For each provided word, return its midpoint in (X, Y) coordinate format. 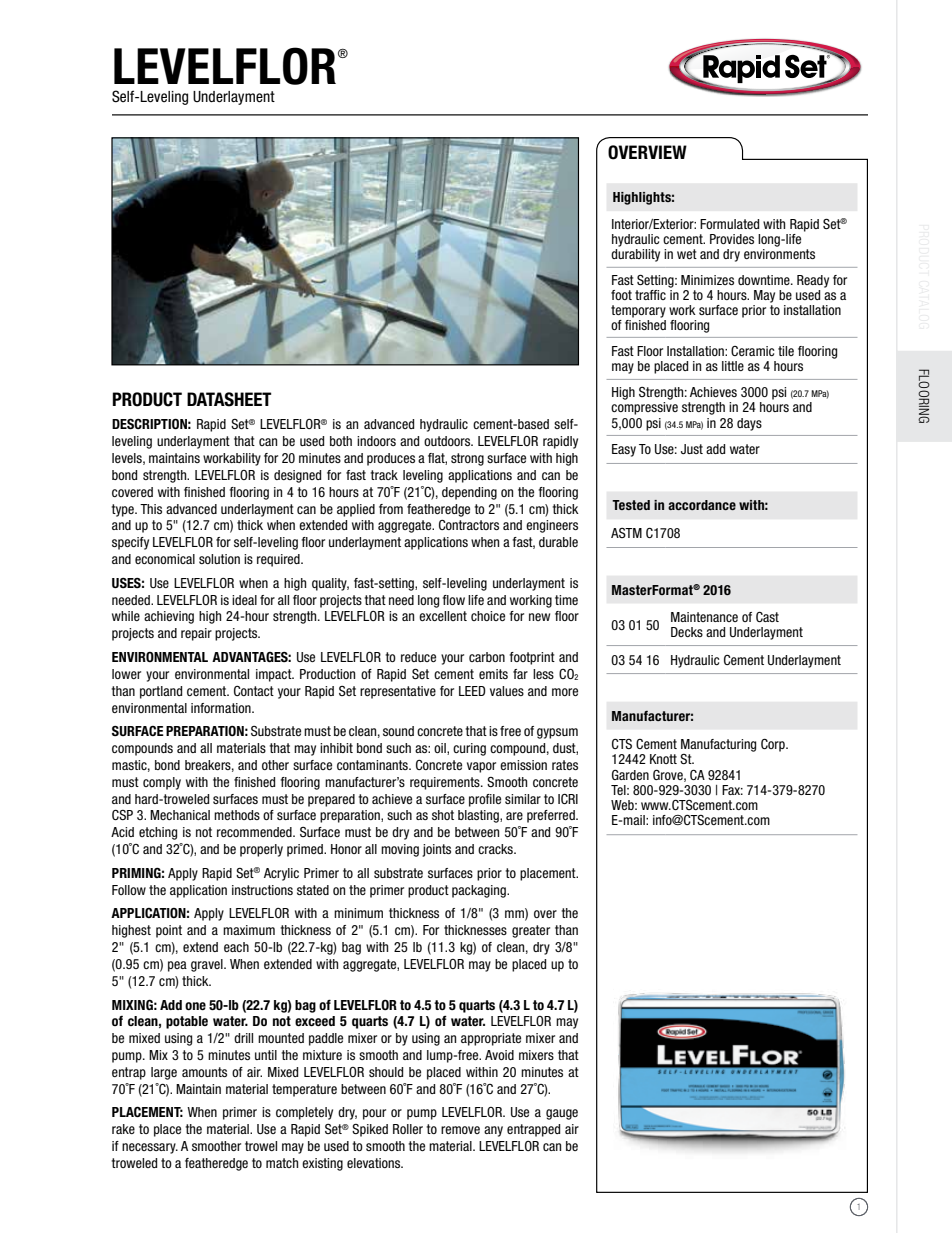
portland (161, 692)
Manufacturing (718, 745)
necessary (150, 1148)
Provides (732, 239)
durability (635, 255)
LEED (472, 691)
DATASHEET (229, 399)
